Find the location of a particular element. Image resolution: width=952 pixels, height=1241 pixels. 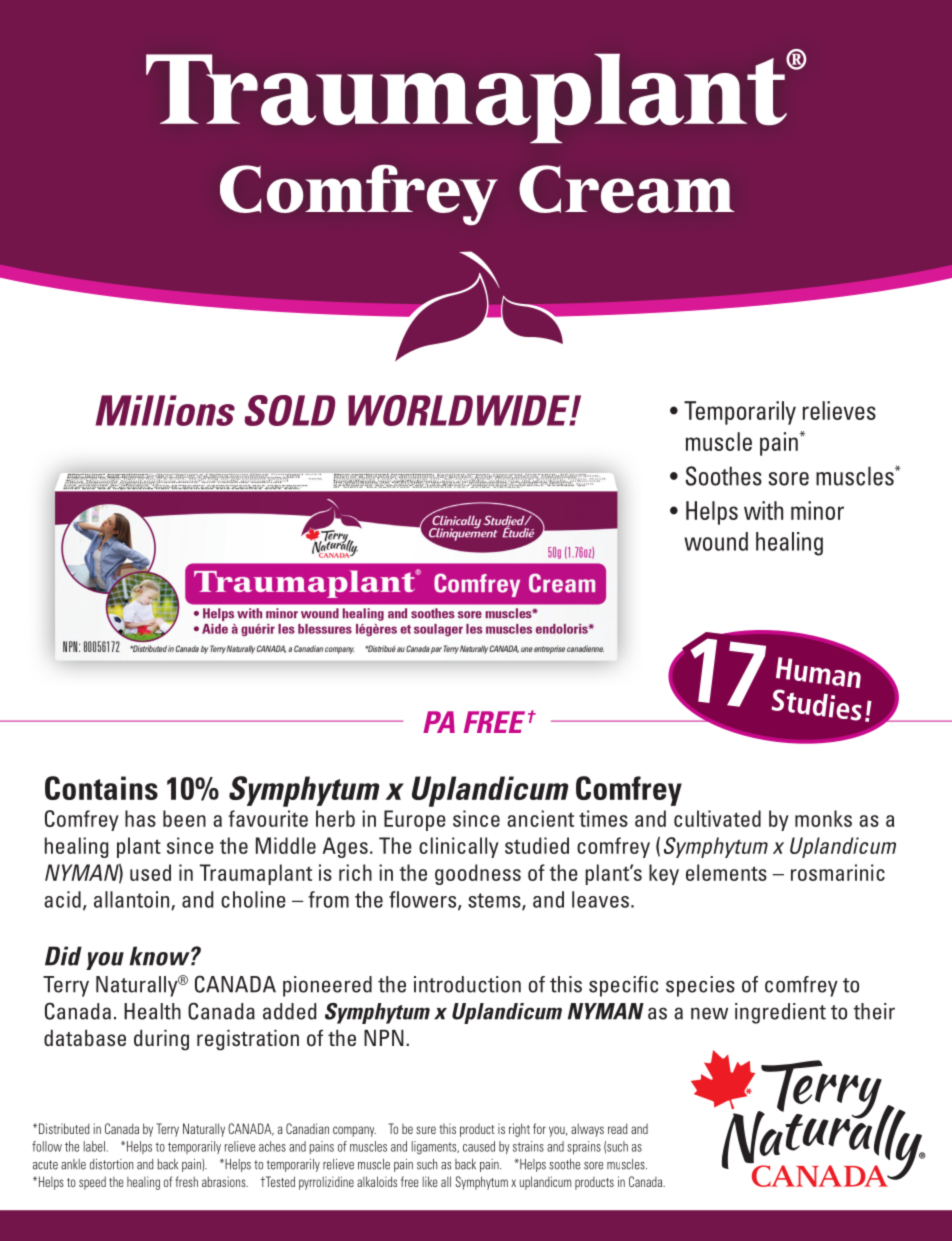

elements is located at coordinates (726, 872).
